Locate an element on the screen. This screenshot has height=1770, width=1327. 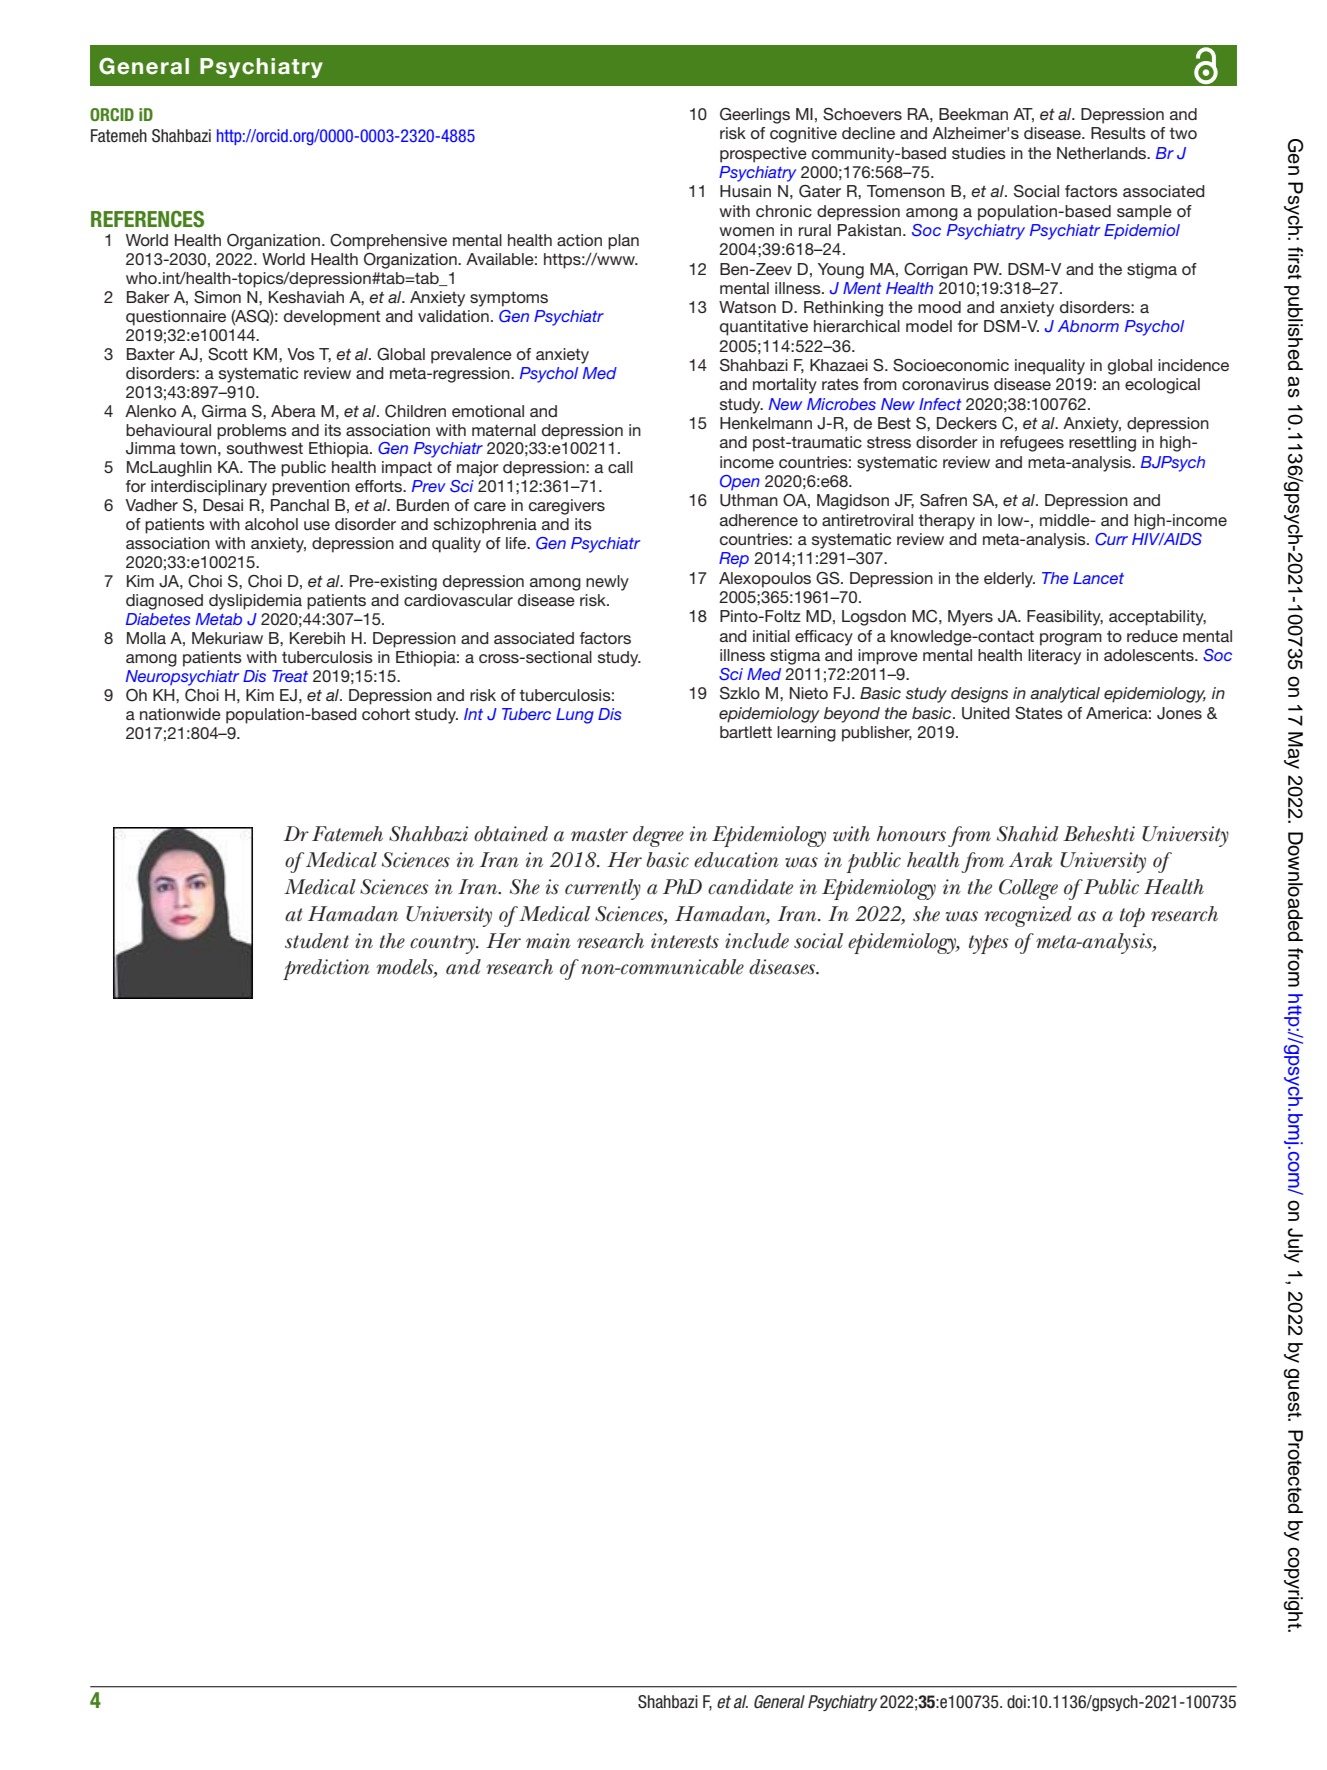
References is located at coordinates (147, 219).
